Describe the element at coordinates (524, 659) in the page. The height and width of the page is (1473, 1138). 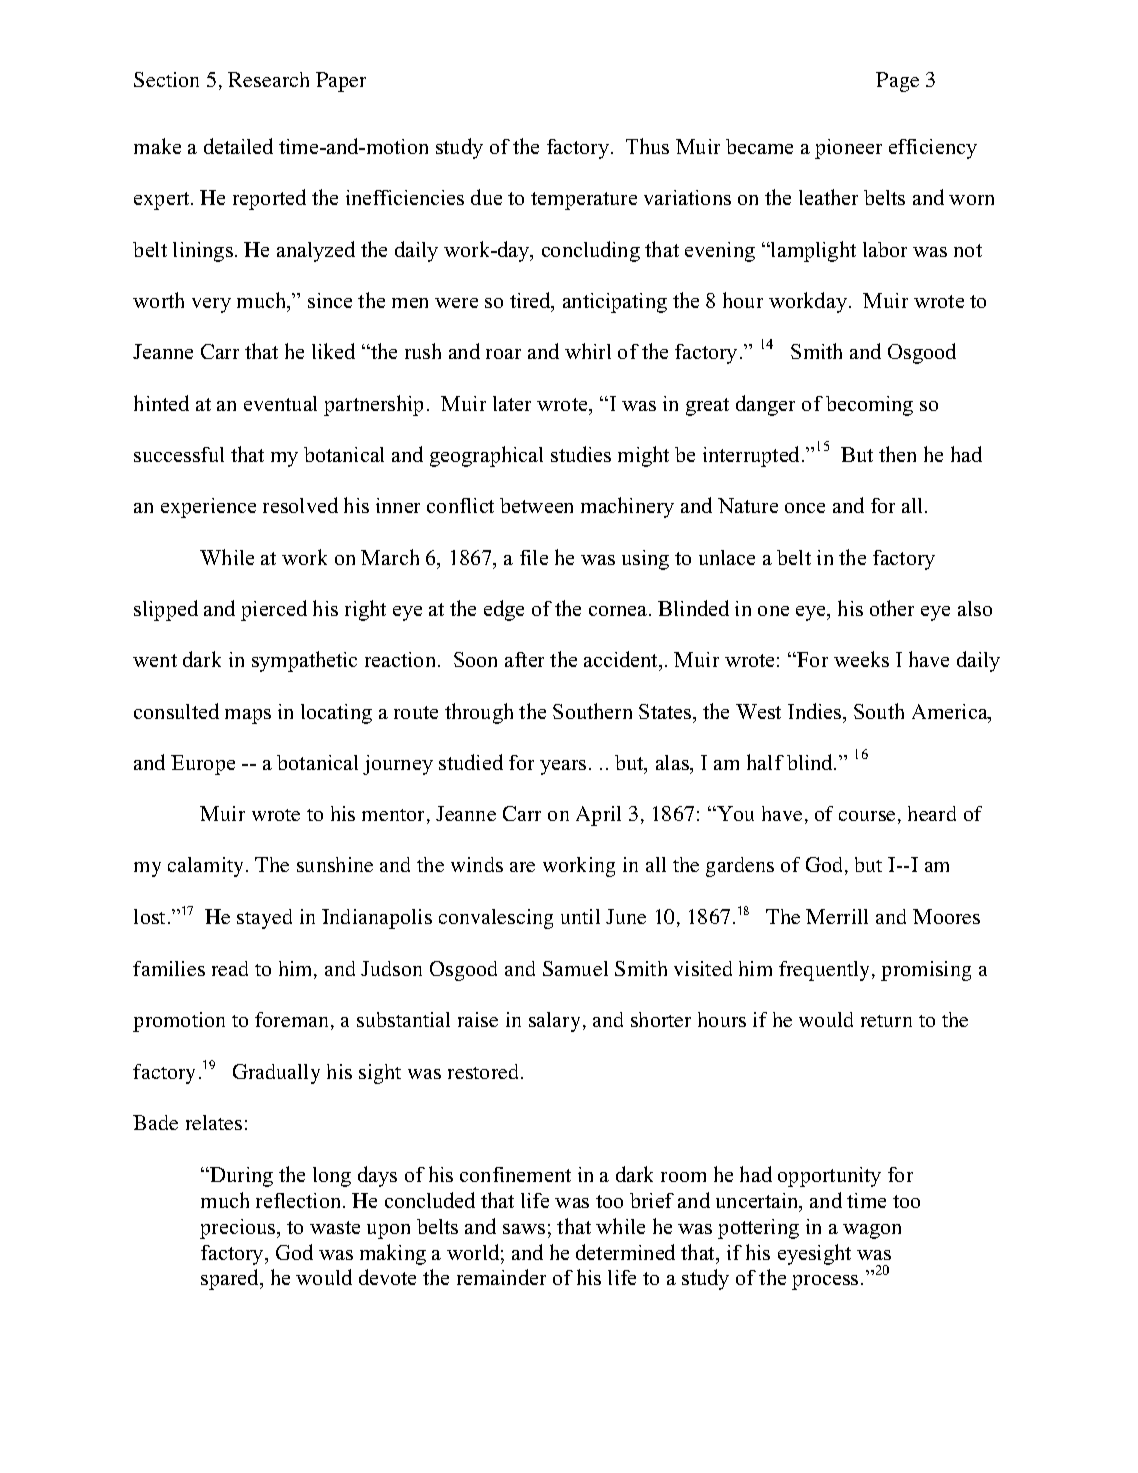
I see `after` at that location.
